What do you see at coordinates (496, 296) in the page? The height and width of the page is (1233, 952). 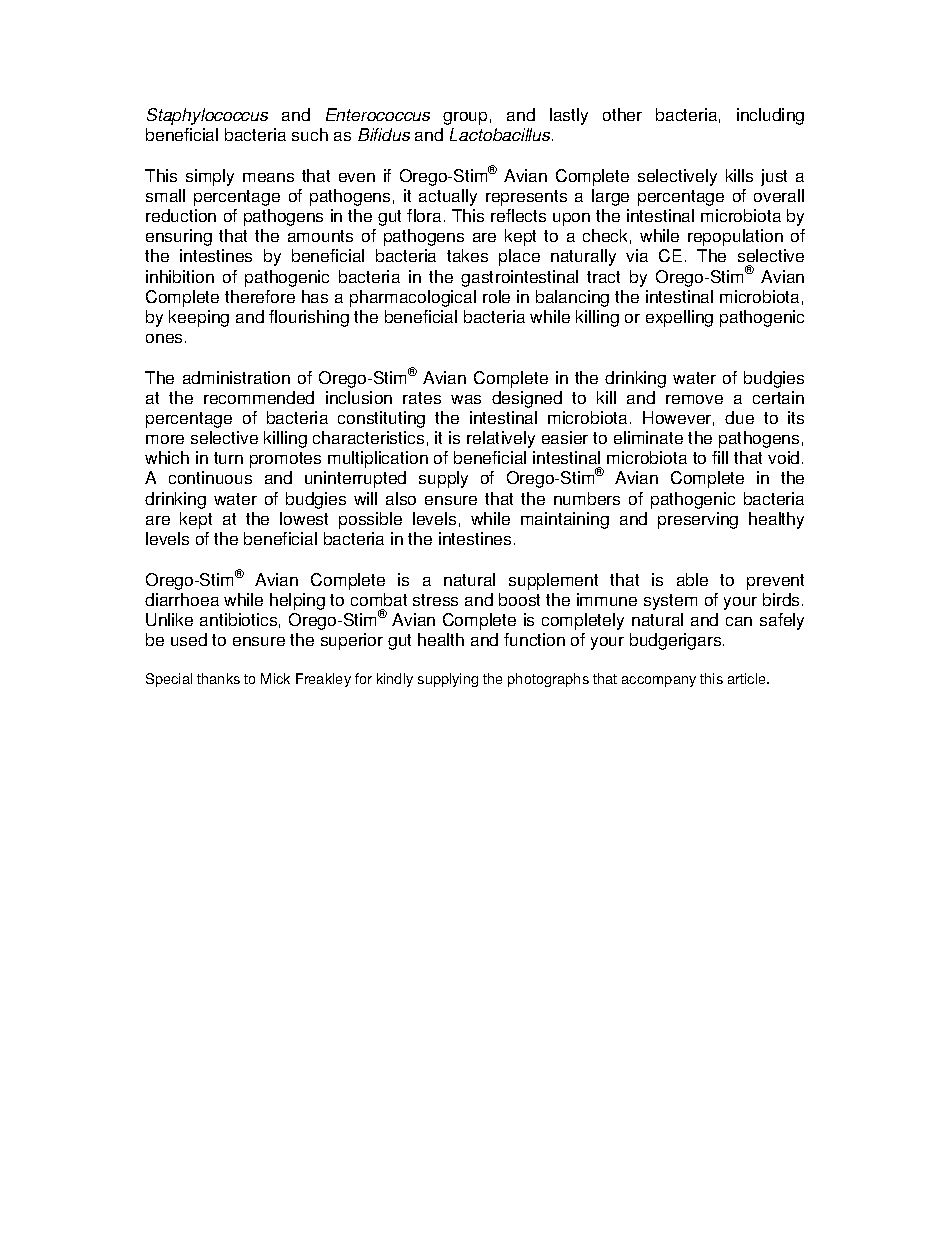 I see `role` at bounding box center [496, 296].
